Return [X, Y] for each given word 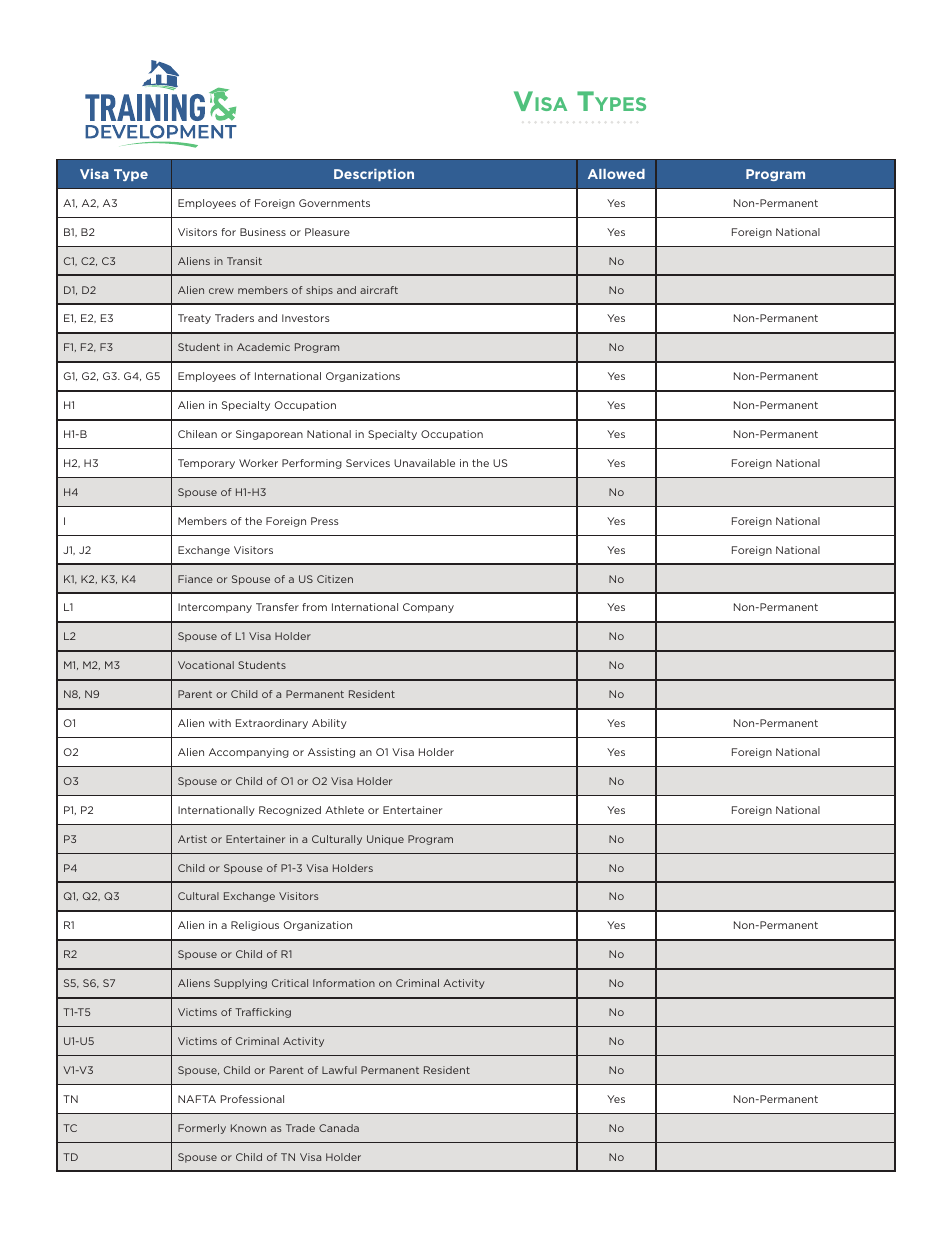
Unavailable [424, 463]
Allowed [616, 174]
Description [374, 175]
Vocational [206, 665]
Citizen [335, 579]
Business [263, 232]
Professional [252, 1099]
